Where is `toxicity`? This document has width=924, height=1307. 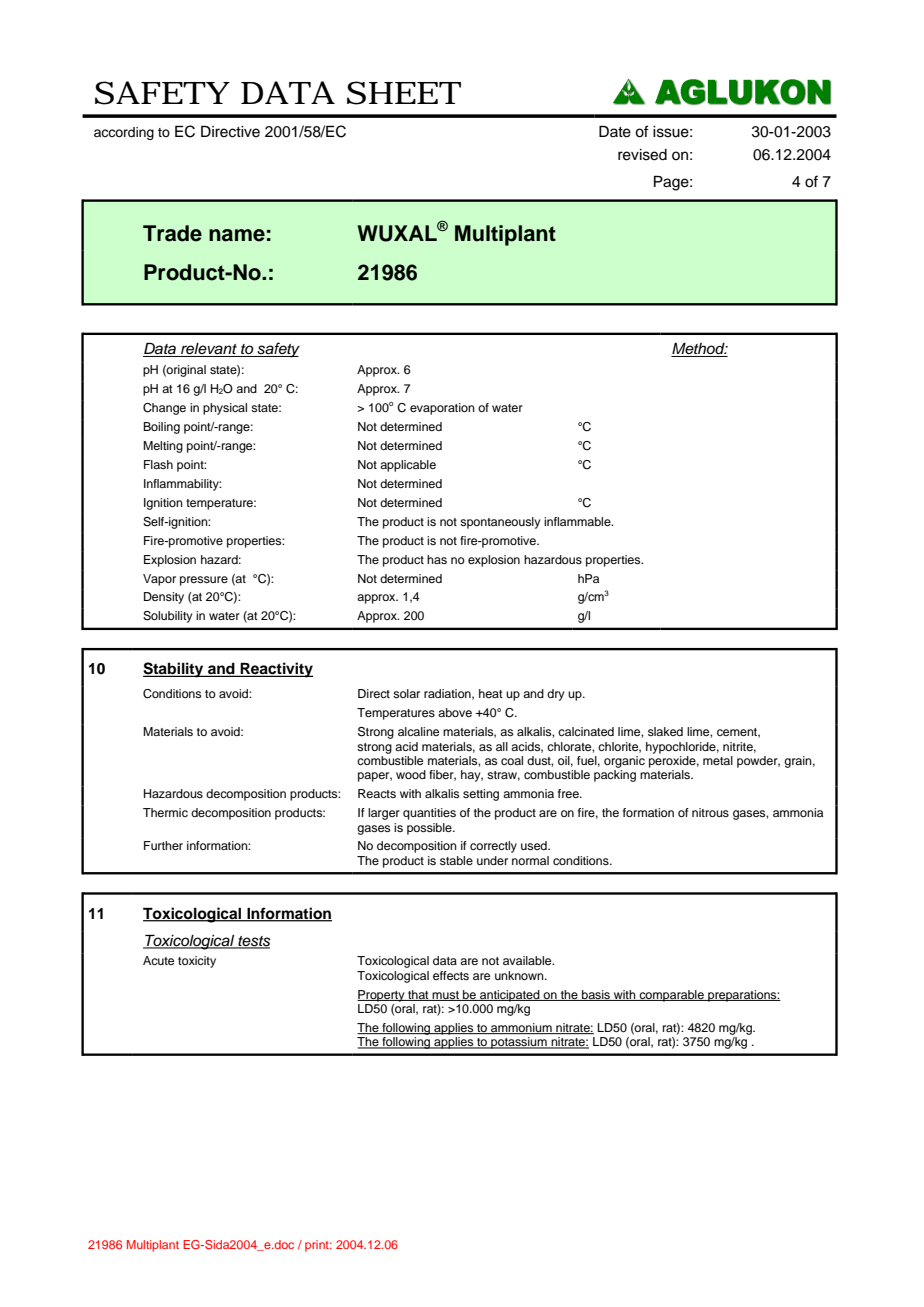
toxicity is located at coordinates (197, 962).
